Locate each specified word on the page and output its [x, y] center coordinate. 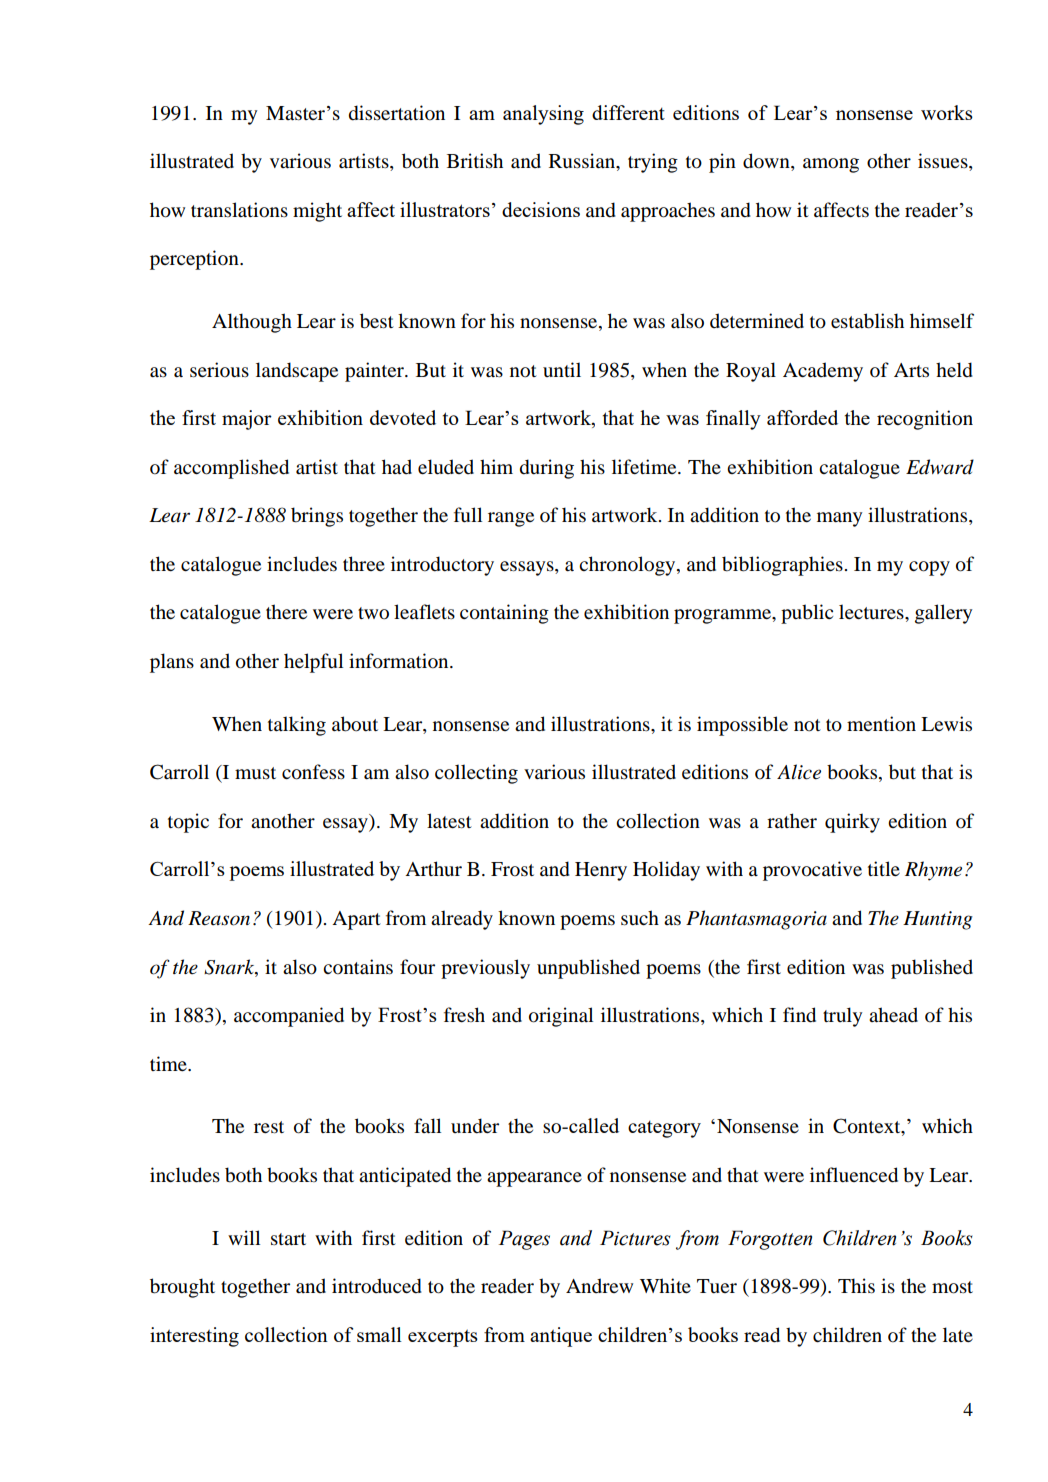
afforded [802, 417]
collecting [476, 774]
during [547, 469]
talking [297, 726]
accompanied [289, 1017]
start [288, 1239]
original [561, 1017]
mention [881, 724]
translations [239, 210]
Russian [583, 162]
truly [842, 1017]
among [831, 165]
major [247, 420]
